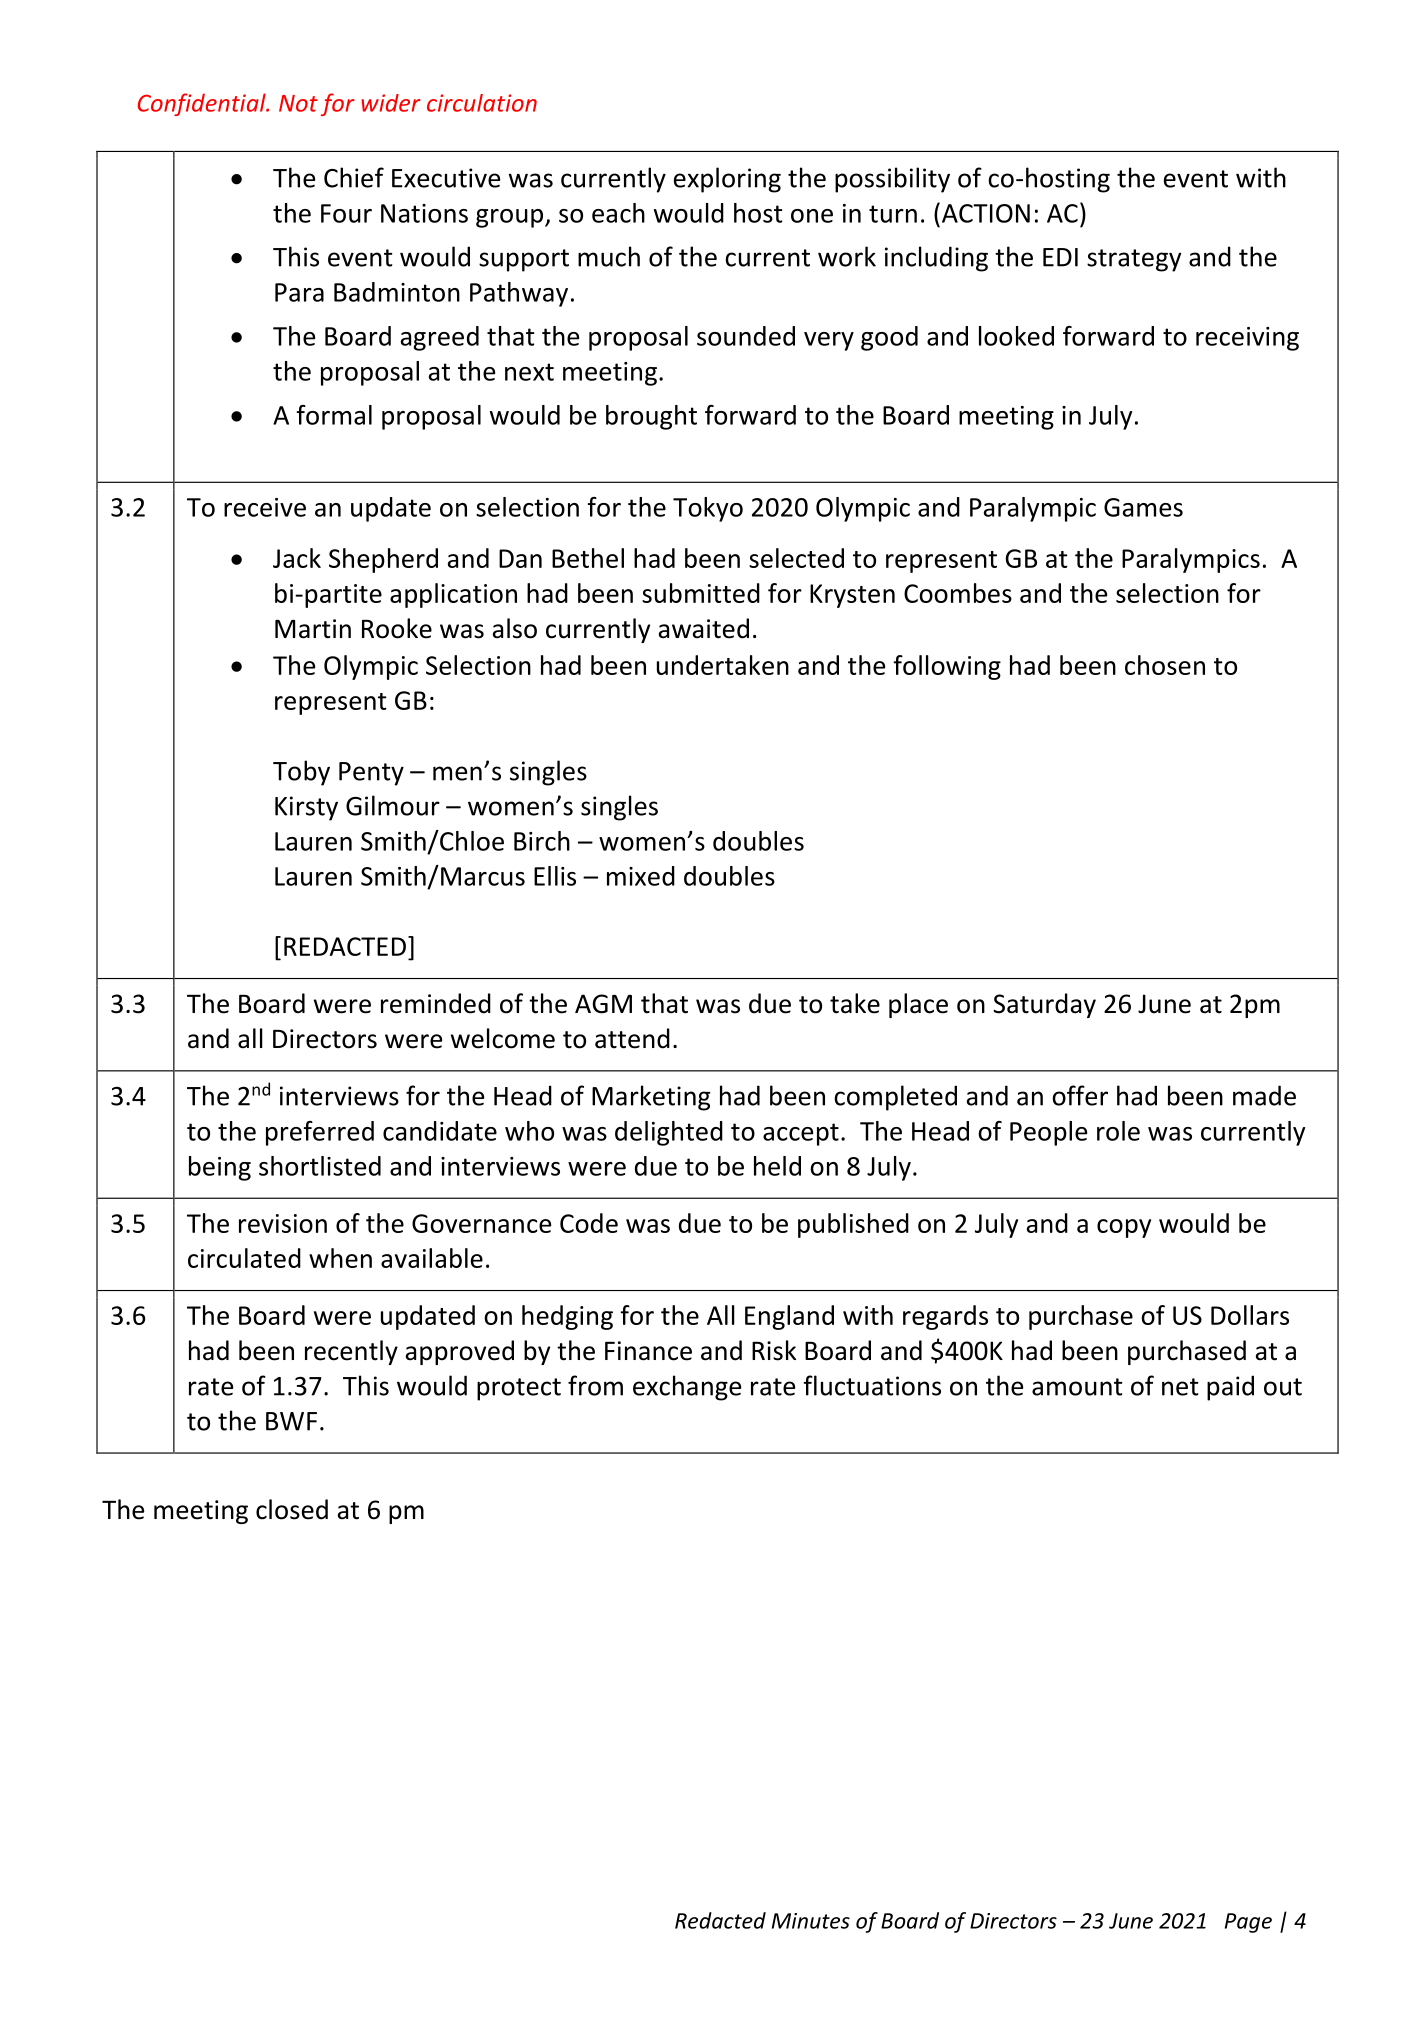 The height and width of the document is (2020, 1428). What do you see at coordinates (1165, 665) in the document?
I see `chosen` at bounding box center [1165, 665].
